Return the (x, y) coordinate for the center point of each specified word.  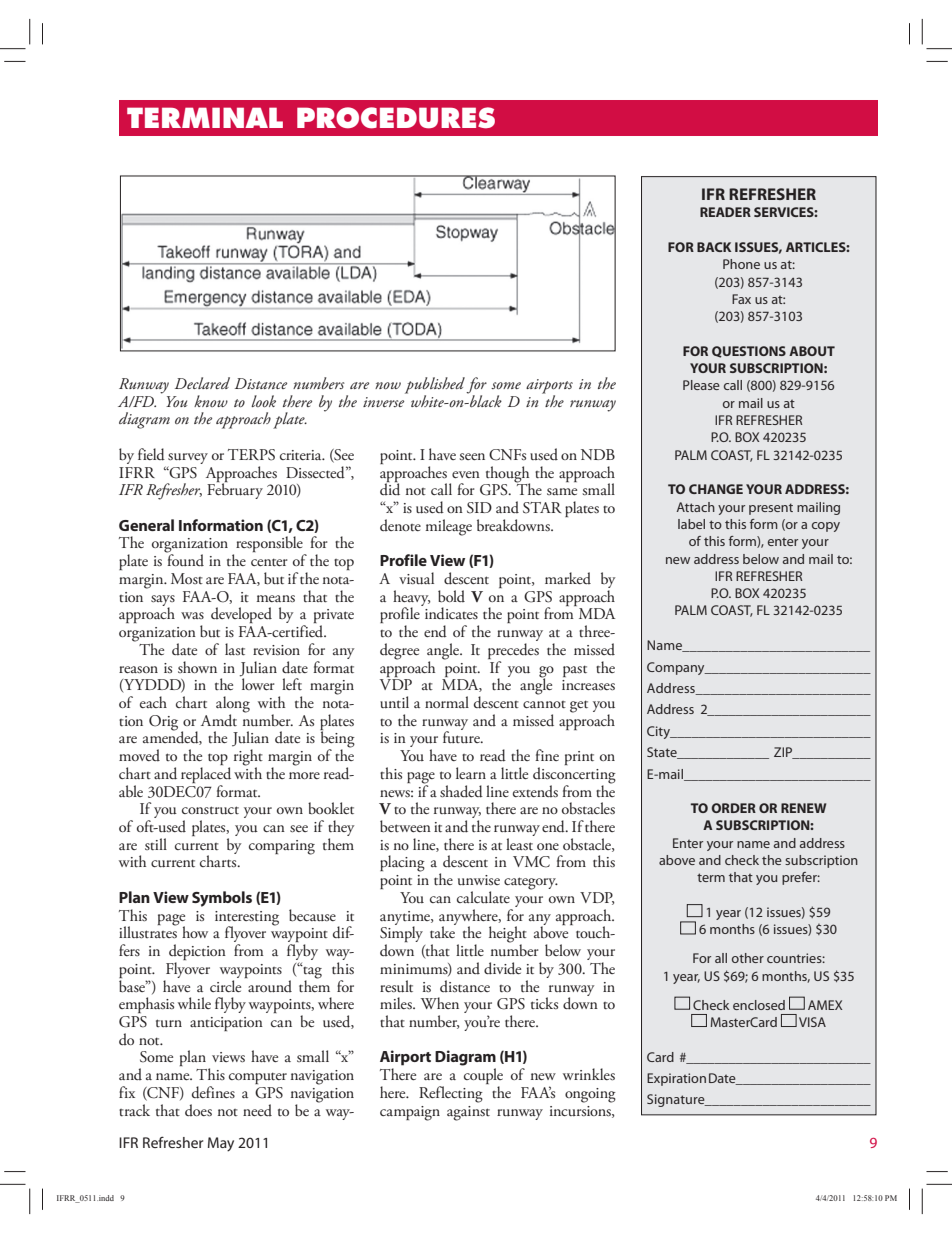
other (748, 958)
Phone (741, 264)
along (233, 705)
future (462, 736)
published (435, 386)
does (198, 1110)
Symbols (222, 899)
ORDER (733, 808)
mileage (449, 527)
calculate (483, 897)
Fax (741, 299)
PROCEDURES (396, 118)
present (771, 509)
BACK (714, 247)
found (185, 559)
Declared (202, 383)
